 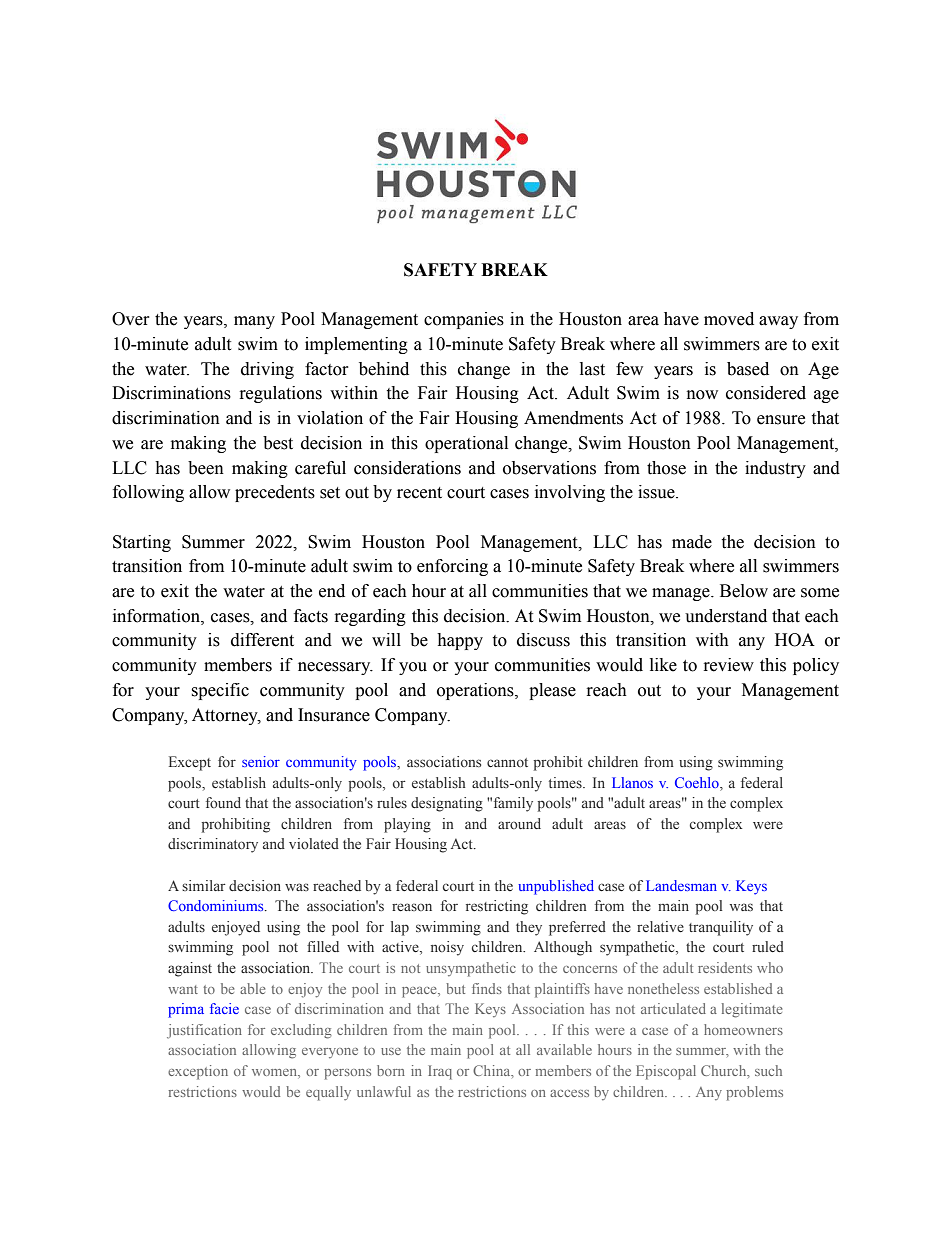 What do you see at coordinates (262, 640) in the screenshot?
I see `different` at bounding box center [262, 640].
